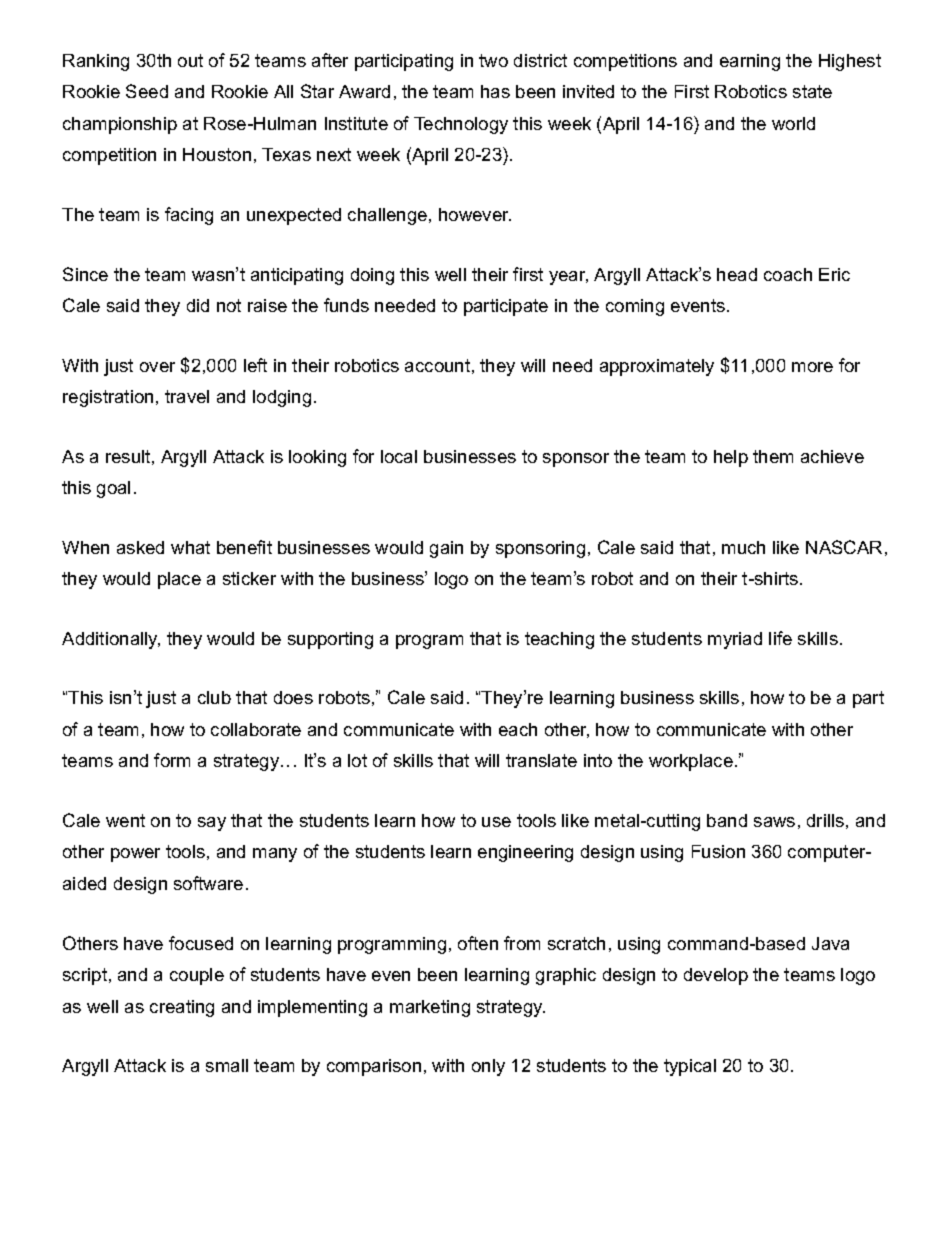 This document has width=952, height=1233. I want to click on gain, so click(446, 549).
